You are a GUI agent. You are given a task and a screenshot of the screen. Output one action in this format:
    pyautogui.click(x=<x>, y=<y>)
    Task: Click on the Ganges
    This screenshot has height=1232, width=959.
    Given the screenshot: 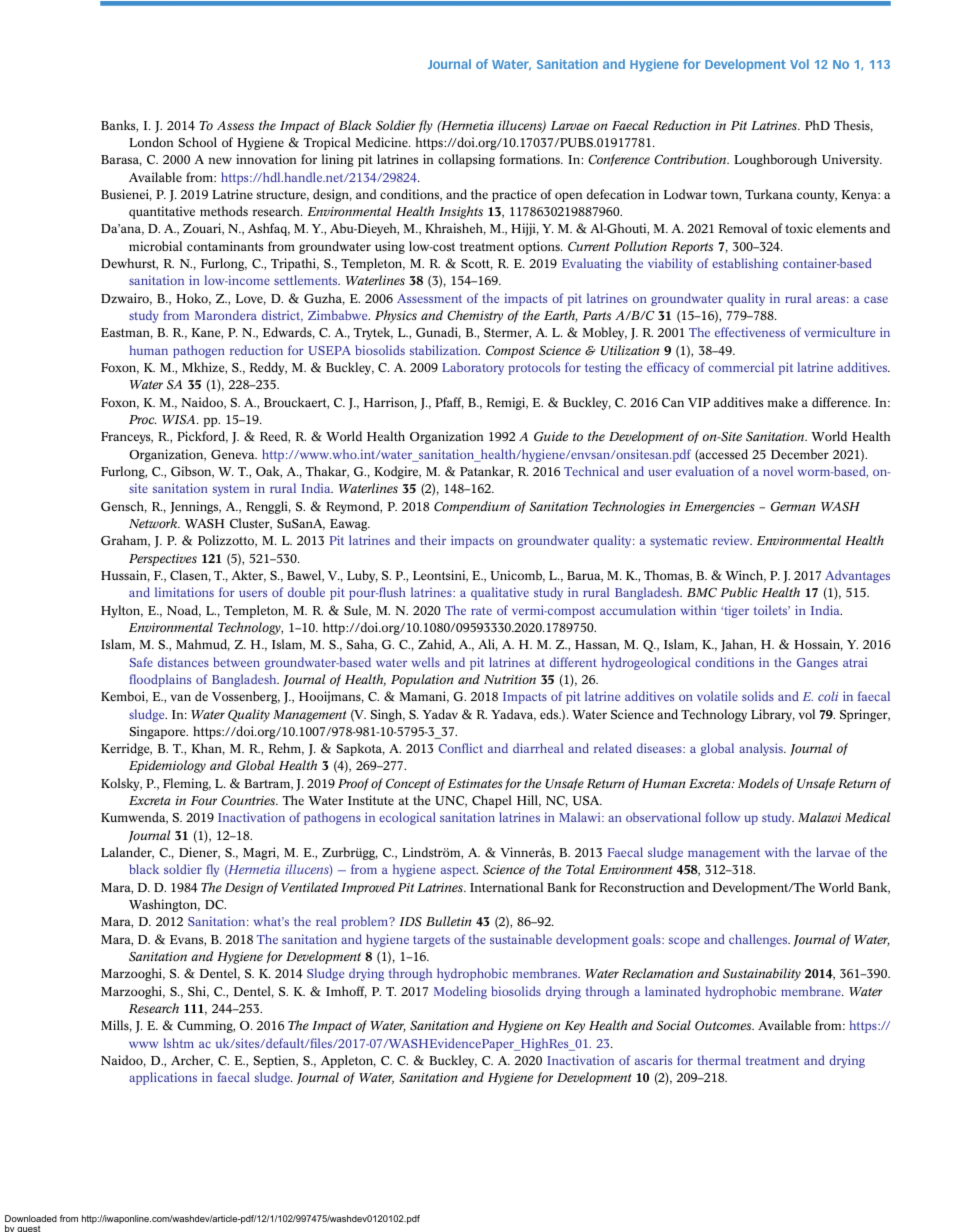 What is the action you would take?
    pyautogui.click(x=817, y=664)
